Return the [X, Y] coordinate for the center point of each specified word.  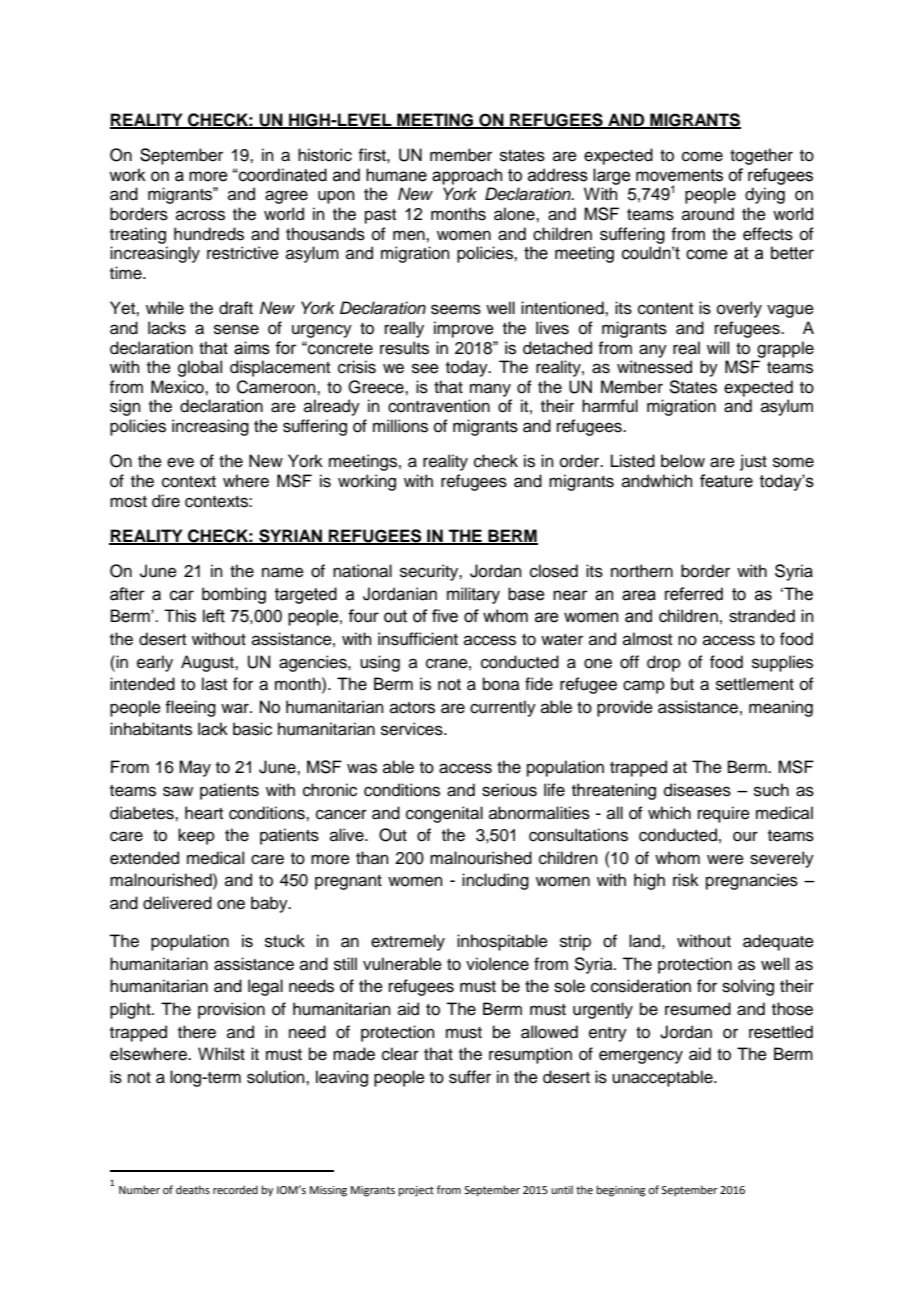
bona [501, 684]
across [200, 215]
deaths [193, 1189]
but [682, 684]
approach [467, 176]
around [708, 214]
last [214, 684]
